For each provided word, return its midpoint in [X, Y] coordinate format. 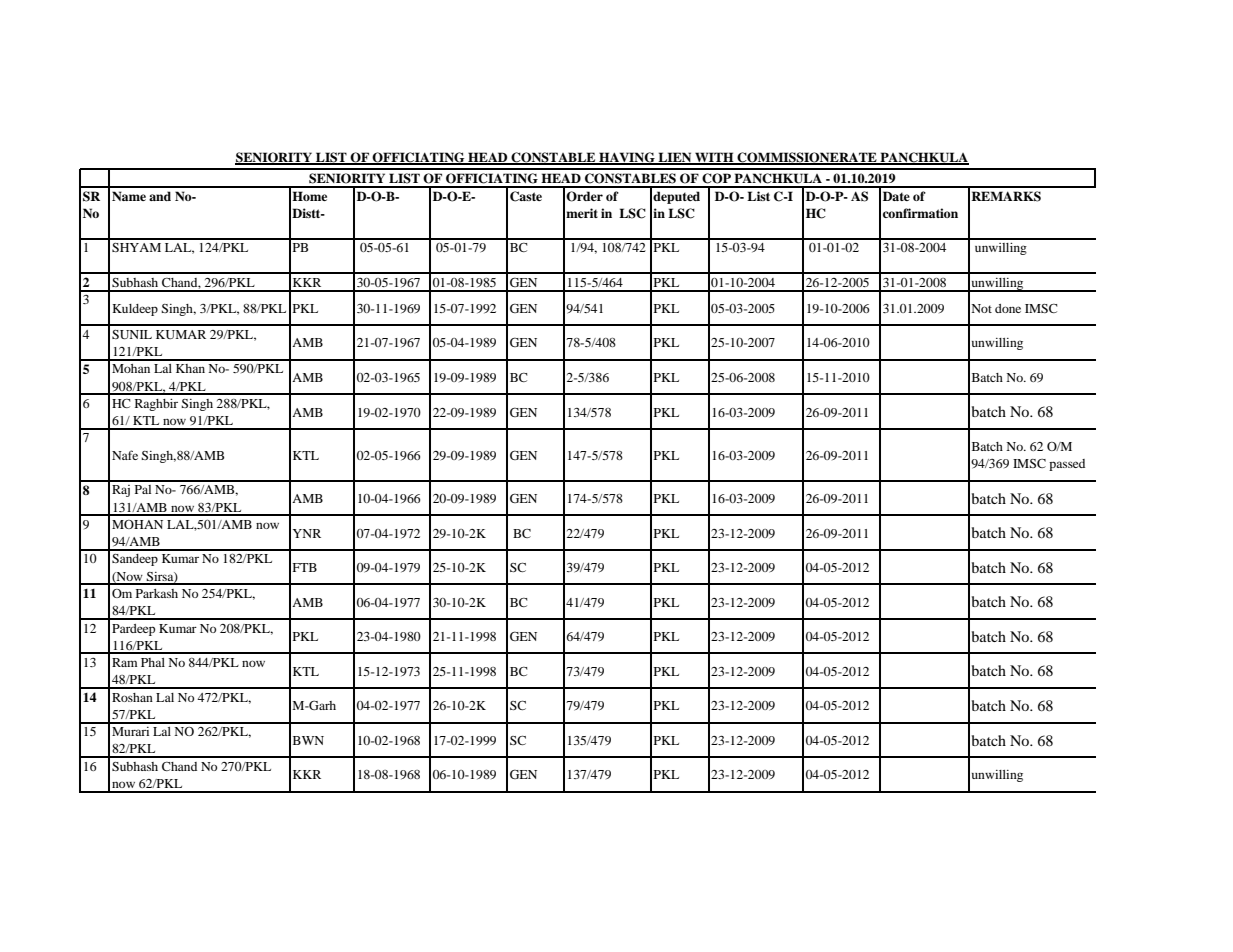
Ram [124, 662]
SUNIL [132, 334]
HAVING [627, 158]
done [1008, 308]
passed [1067, 465]
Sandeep [135, 560]
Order [584, 196]
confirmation [920, 213]
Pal [143, 489]
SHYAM [136, 247]
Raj [121, 491]
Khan [190, 368]
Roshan [132, 697]
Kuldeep [135, 310]
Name [129, 196]
